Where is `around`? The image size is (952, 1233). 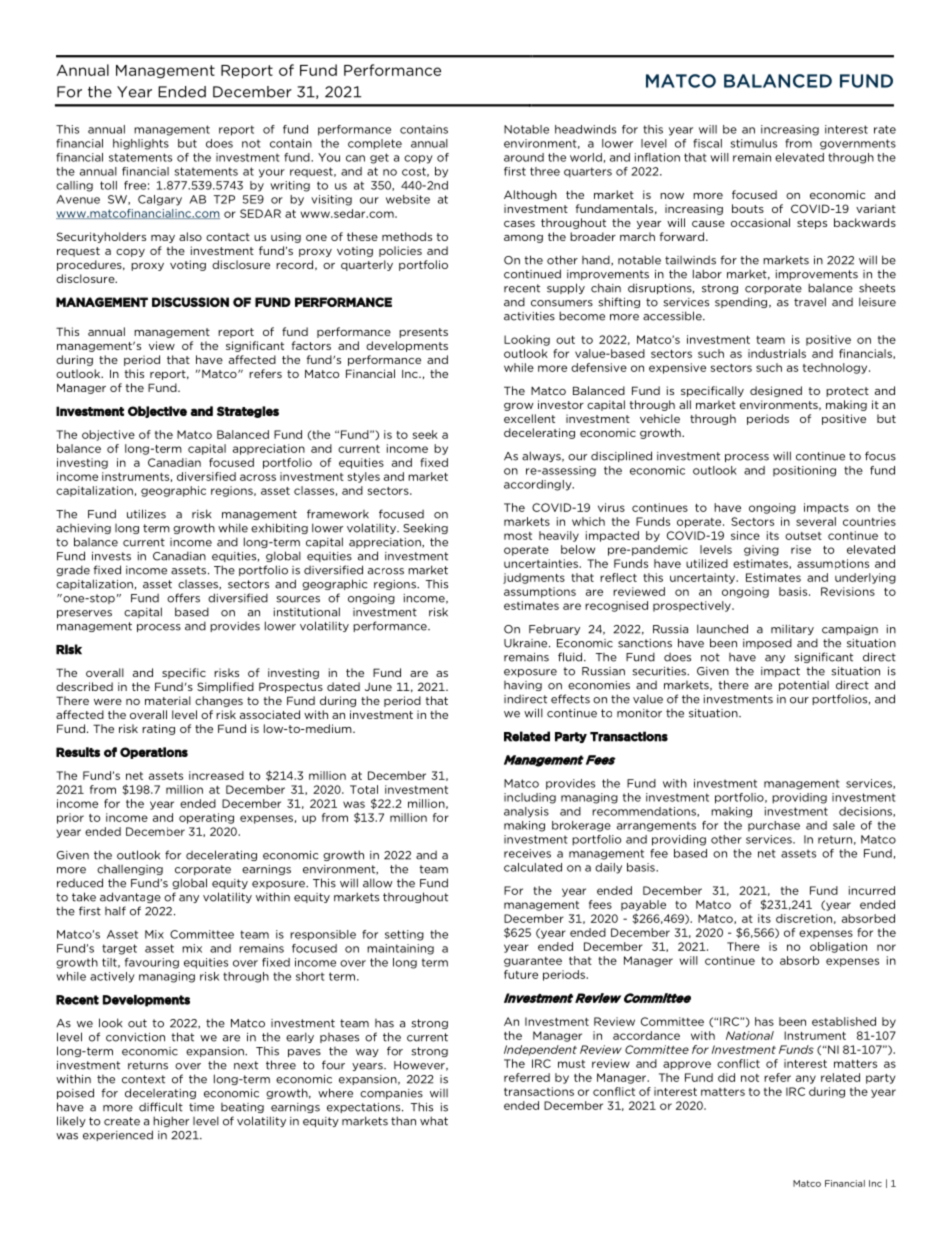
around is located at coordinates (524, 157).
